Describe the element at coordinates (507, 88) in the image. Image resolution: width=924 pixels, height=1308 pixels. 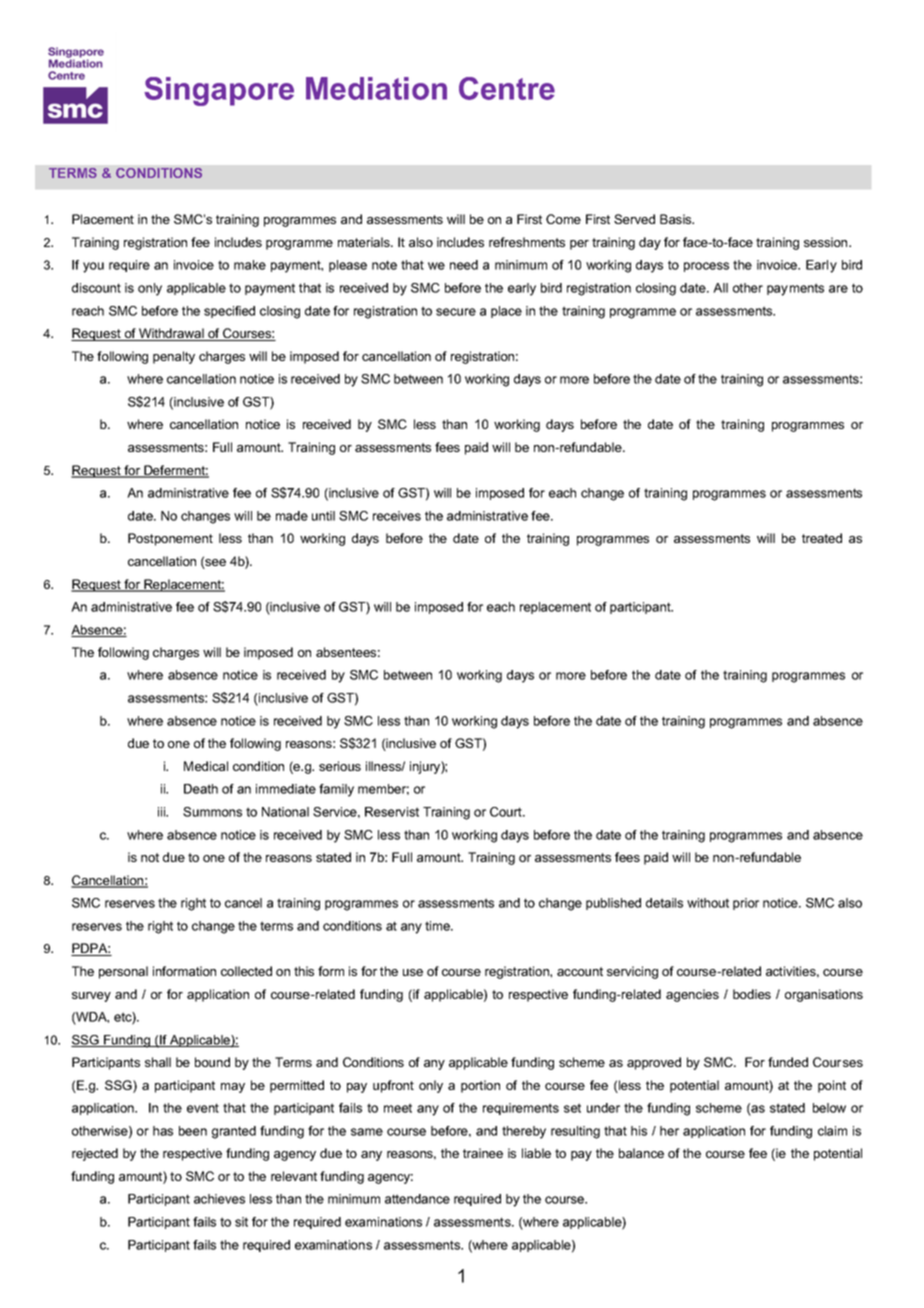
I see `Centre` at that location.
